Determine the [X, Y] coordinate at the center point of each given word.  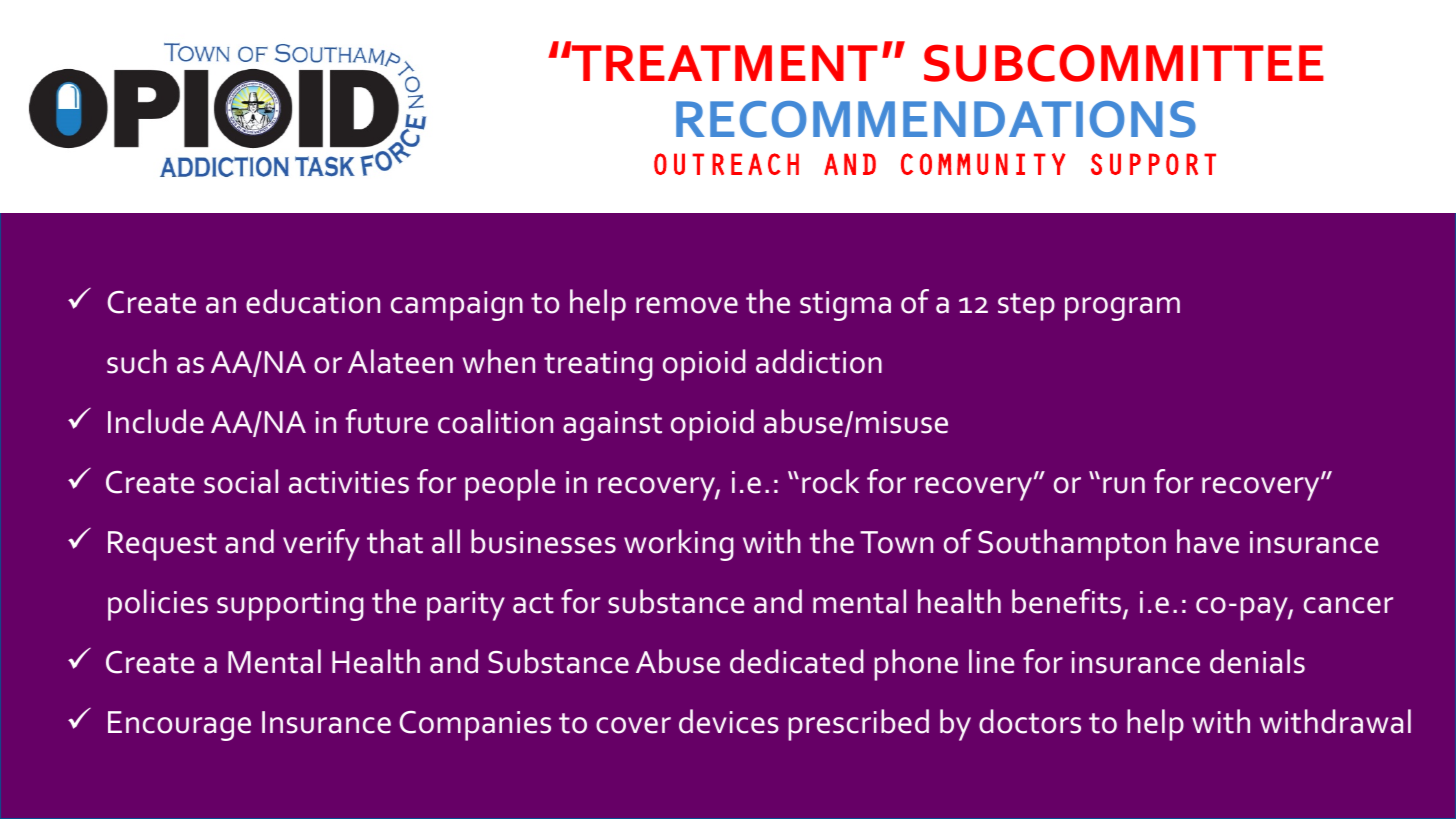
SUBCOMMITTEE [1124, 63]
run [1124, 485]
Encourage [179, 726]
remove [687, 305]
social [241, 481]
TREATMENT [724, 62]
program [1122, 309]
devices [729, 721]
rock [830, 481]
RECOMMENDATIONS [936, 119]
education [313, 301]
